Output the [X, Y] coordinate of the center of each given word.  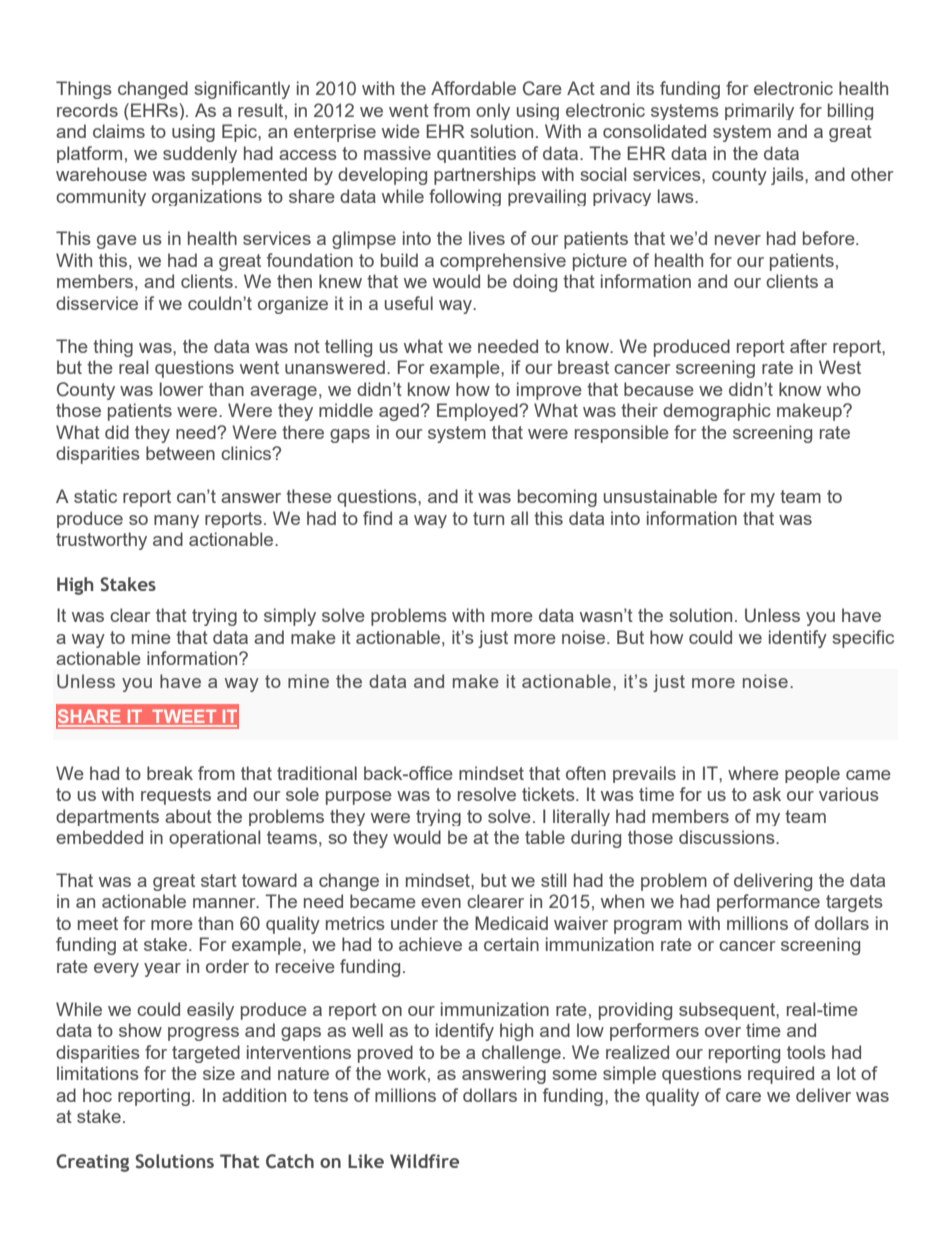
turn [488, 518]
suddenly [200, 154]
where [753, 773]
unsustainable [660, 496]
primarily [759, 111]
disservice [97, 303]
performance [768, 903]
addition [254, 1095]
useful [409, 303]
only [493, 111]
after [808, 346]
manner [225, 903]
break [170, 773]
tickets [549, 794]
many [176, 521]
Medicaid [511, 923]
